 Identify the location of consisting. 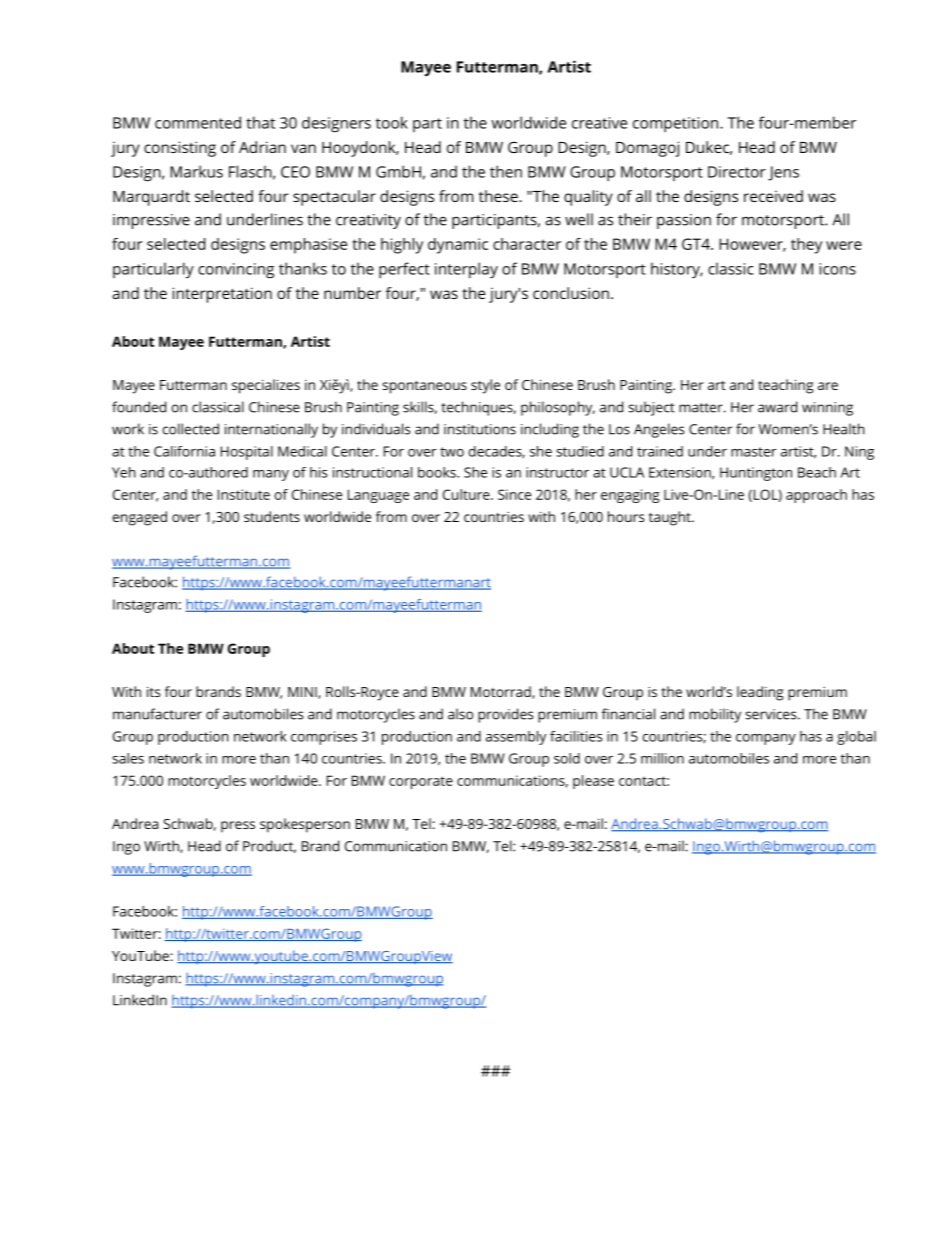
(180, 149).
